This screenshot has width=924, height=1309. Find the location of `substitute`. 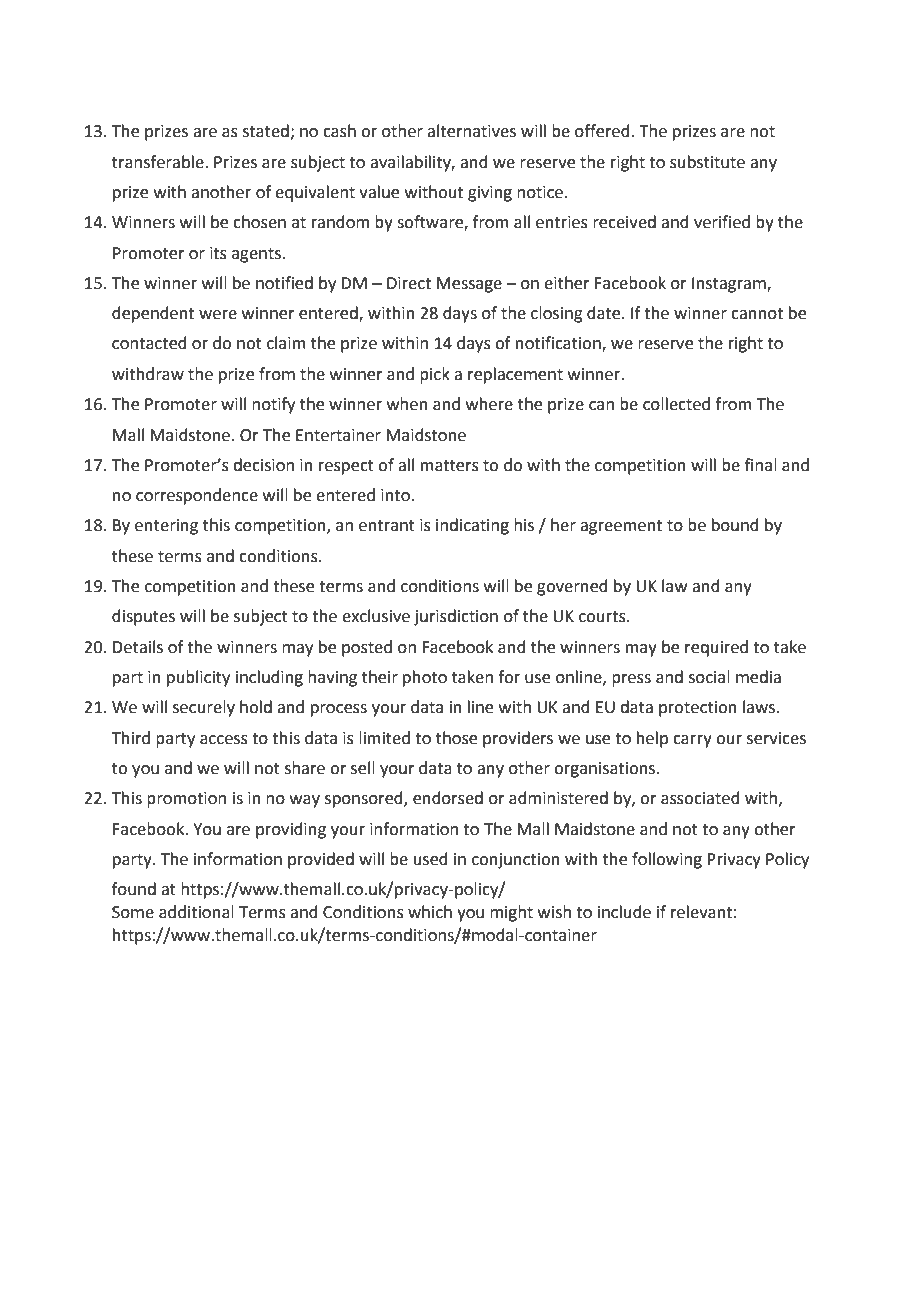

substitute is located at coordinates (707, 162).
